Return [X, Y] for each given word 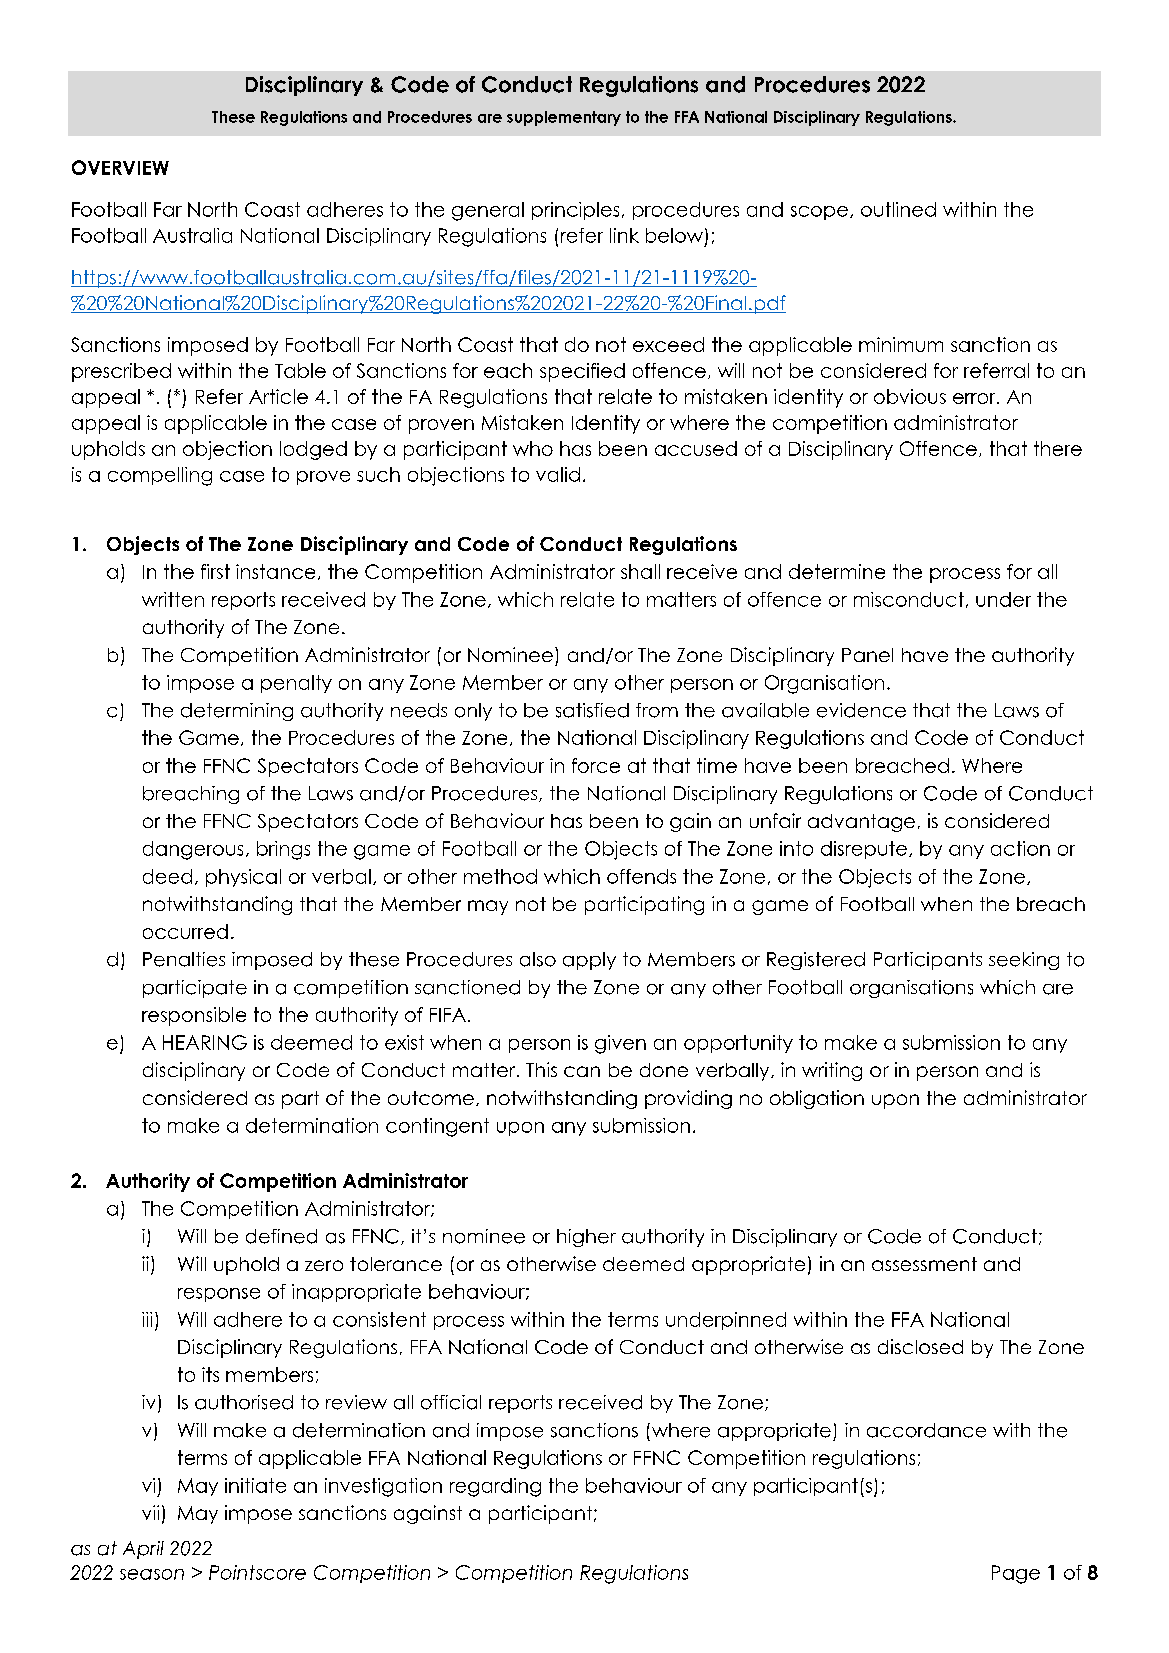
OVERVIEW [120, 167]
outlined [898, 209]
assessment [924, 1264]
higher [586, 1238]
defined [281, 1236]
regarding [495, 1487]
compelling [160, 476]
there [1058, 448]
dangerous [193, 850]
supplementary [564, 118]
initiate [255, 1485]
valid [558, 474]
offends [641, 876]
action [1020, 848]
